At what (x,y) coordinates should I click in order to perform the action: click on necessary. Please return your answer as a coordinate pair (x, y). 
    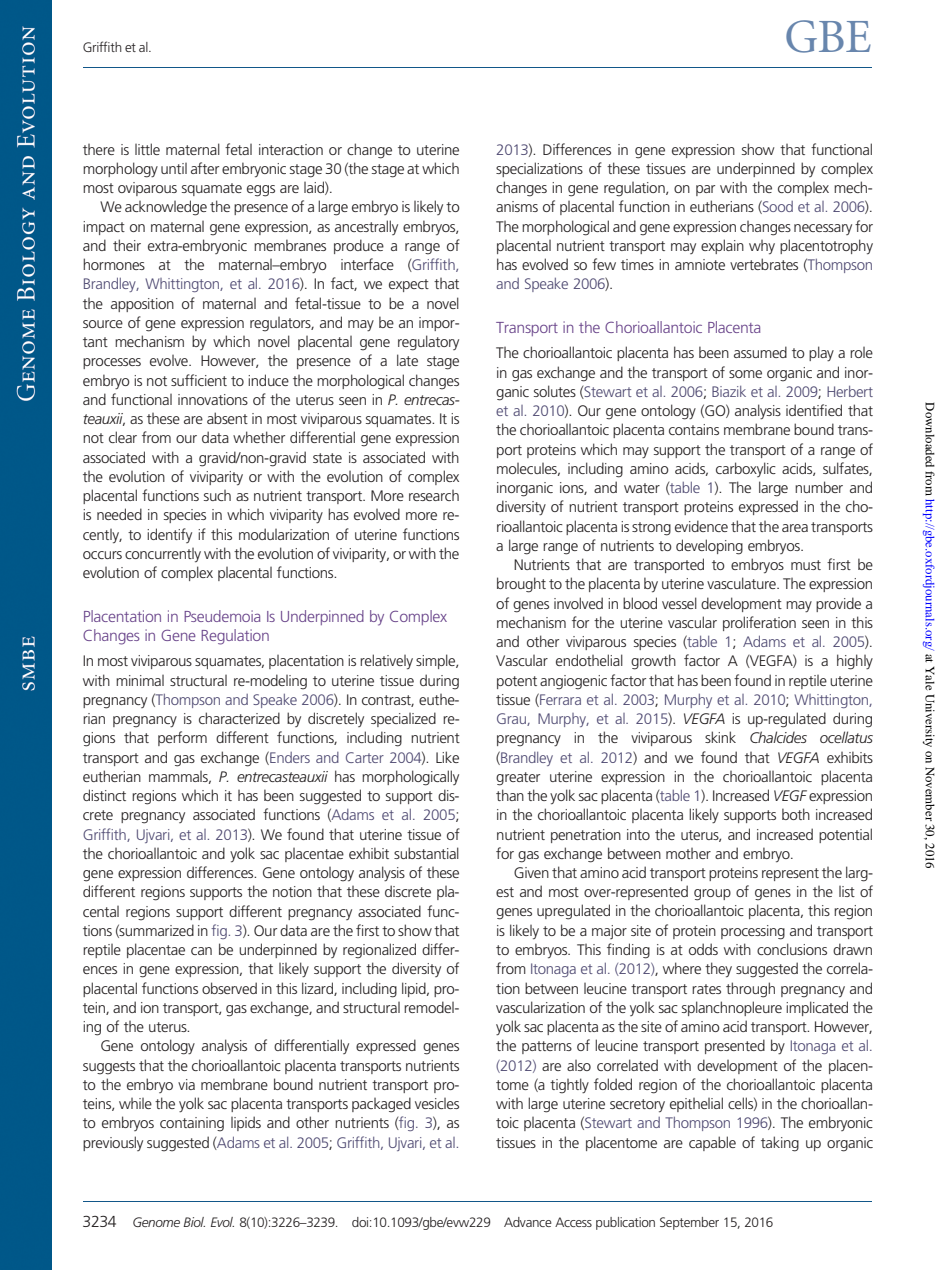
    Looking at the image, I should click on (823, 229).
